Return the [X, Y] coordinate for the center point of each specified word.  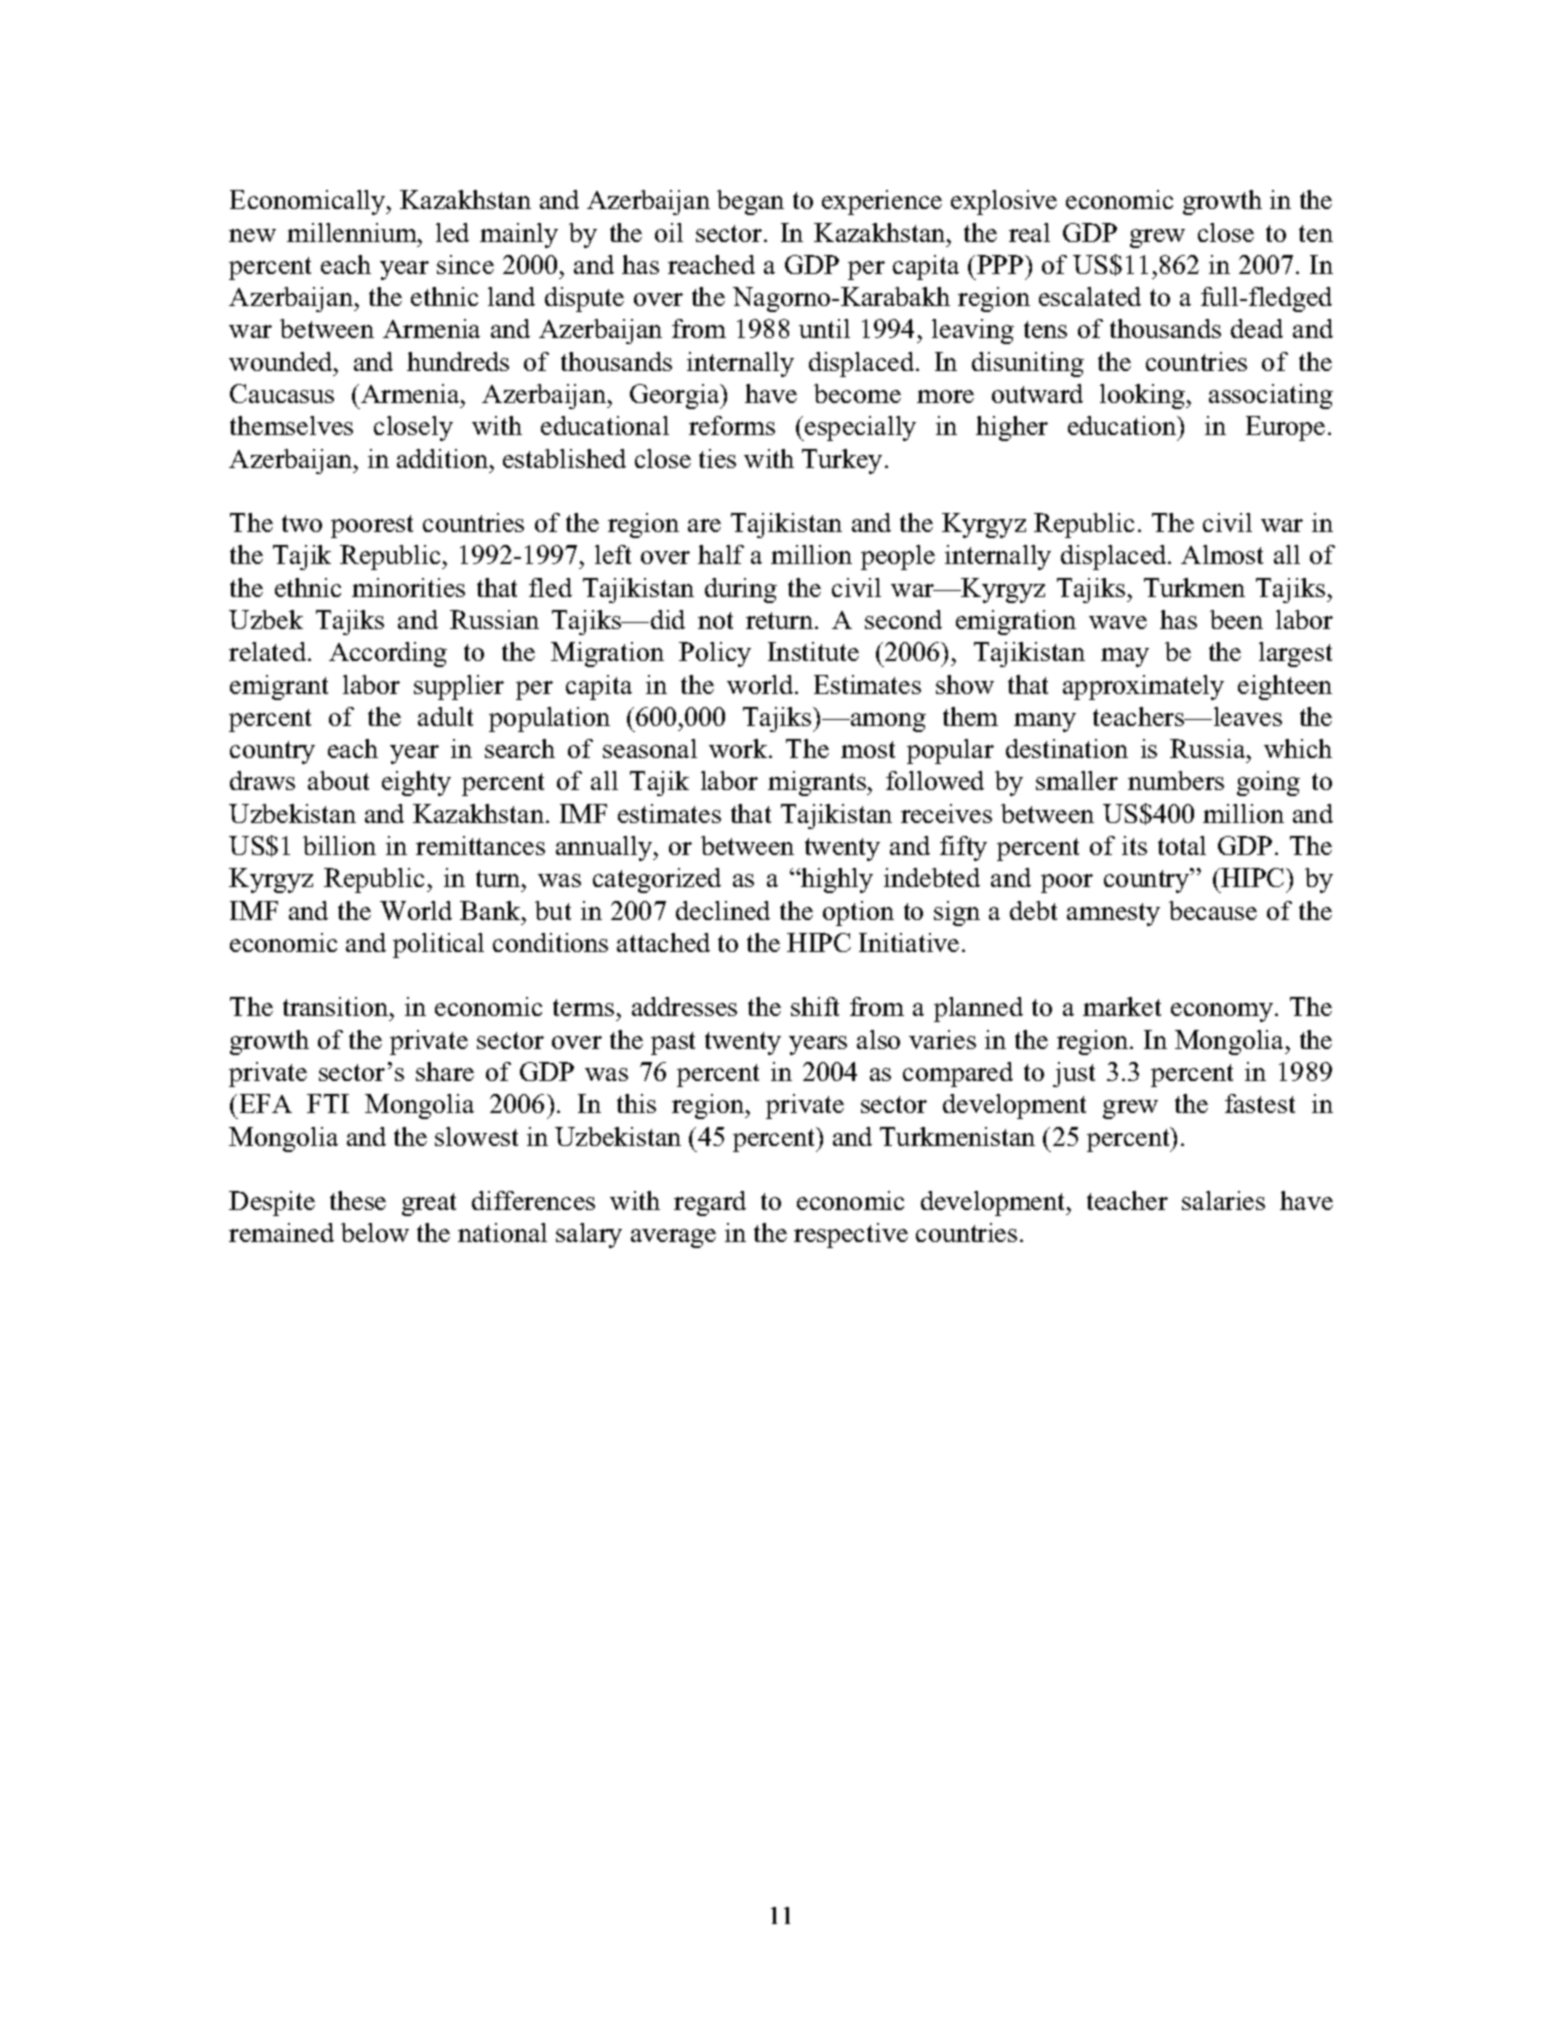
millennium [353, 232]
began [750, 202]
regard [710, 1203]
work [739, 748]
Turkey [842, 461]
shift [815, 1006]
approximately [1143, 687]
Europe [1285, 428]
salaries [1223, 1200]
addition [444, 458]
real [1029, 232]
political [438, 945]
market [1122, 1006]
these [358, 1200]
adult [445, 716]
